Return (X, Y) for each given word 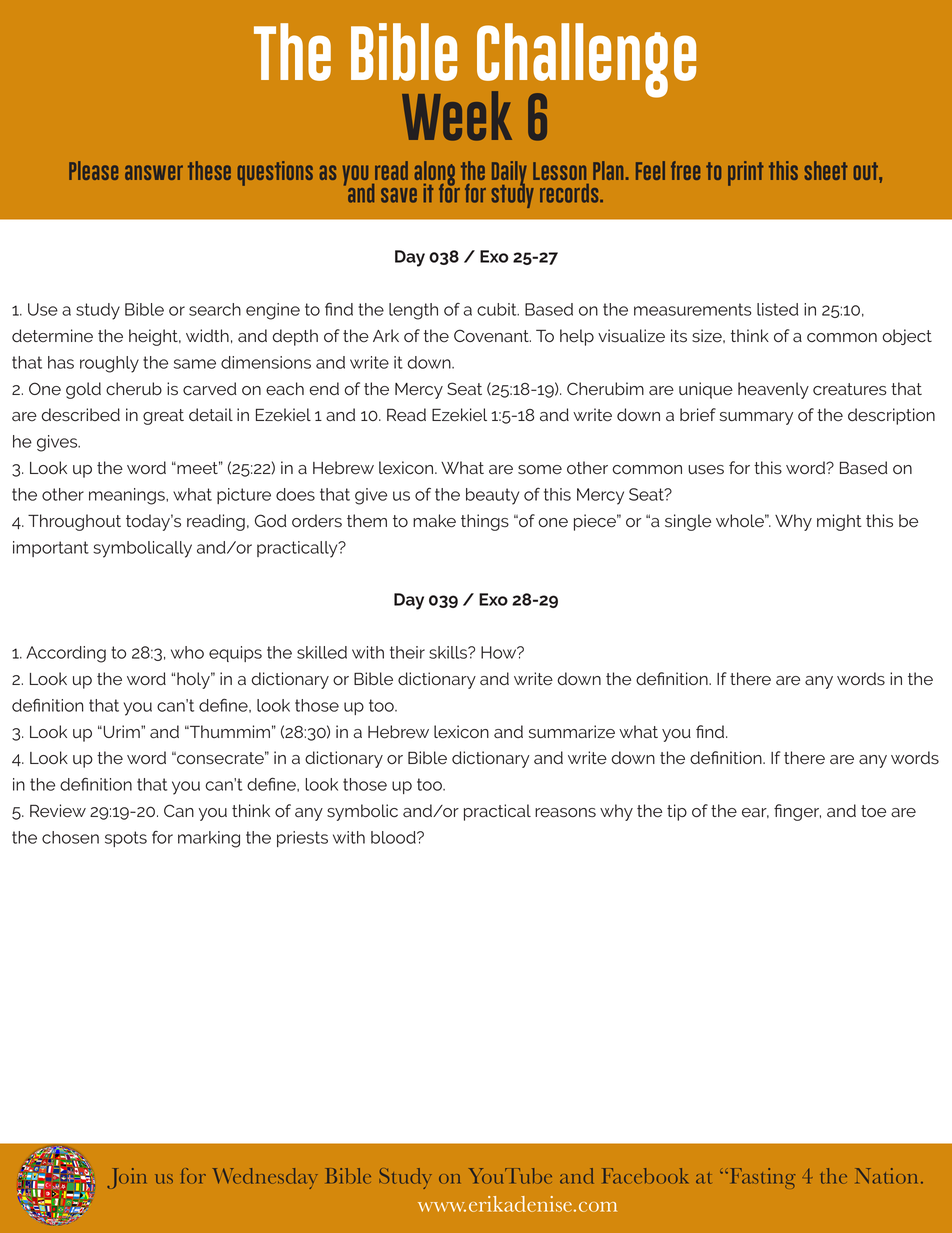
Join (126, 1178)
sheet (826, 170)
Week (457, 116)
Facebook (645, 1176)
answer (154, 172)
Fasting (763, 1178)
